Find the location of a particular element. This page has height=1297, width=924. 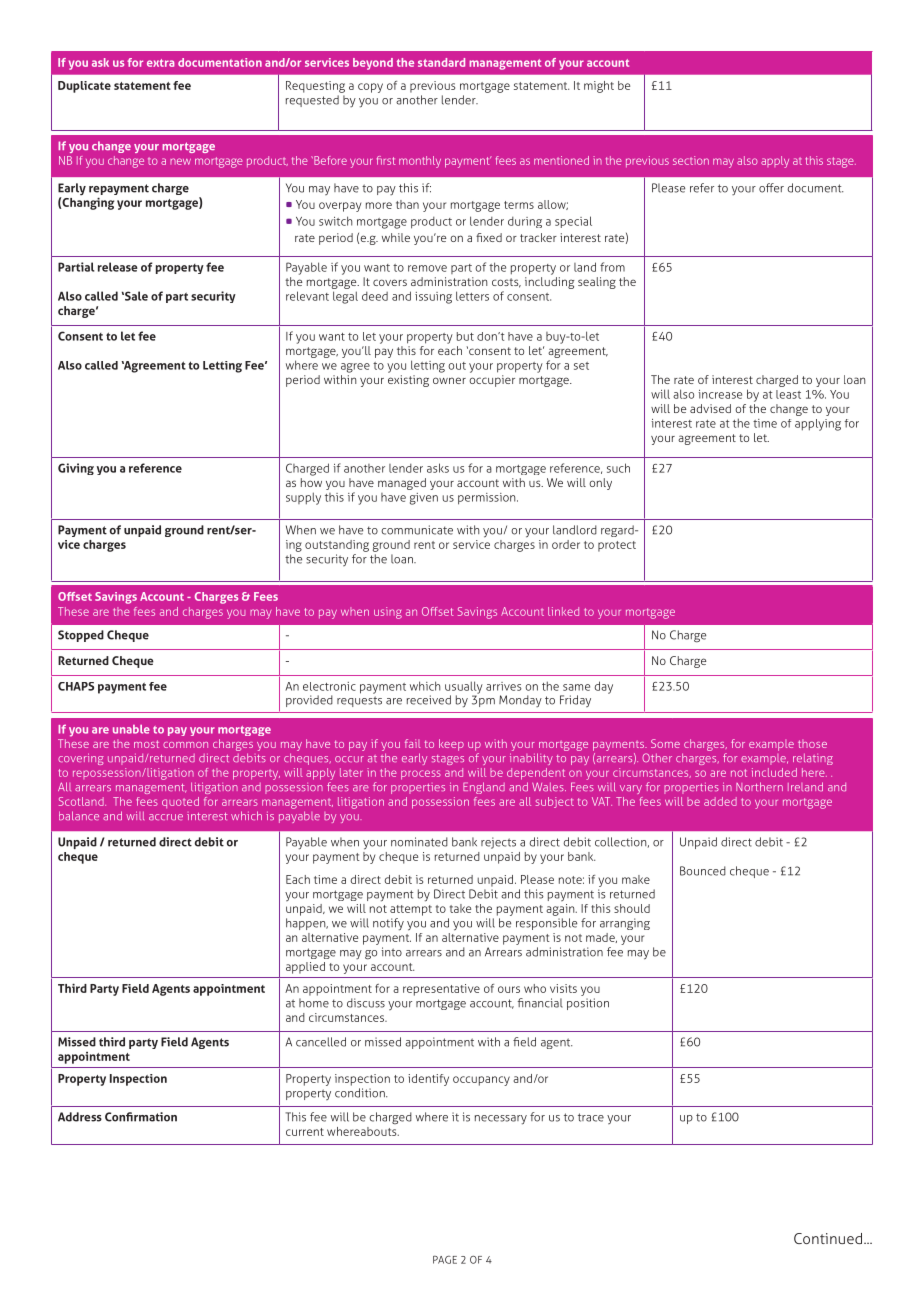

extra is located at coordinates (160, 63).
